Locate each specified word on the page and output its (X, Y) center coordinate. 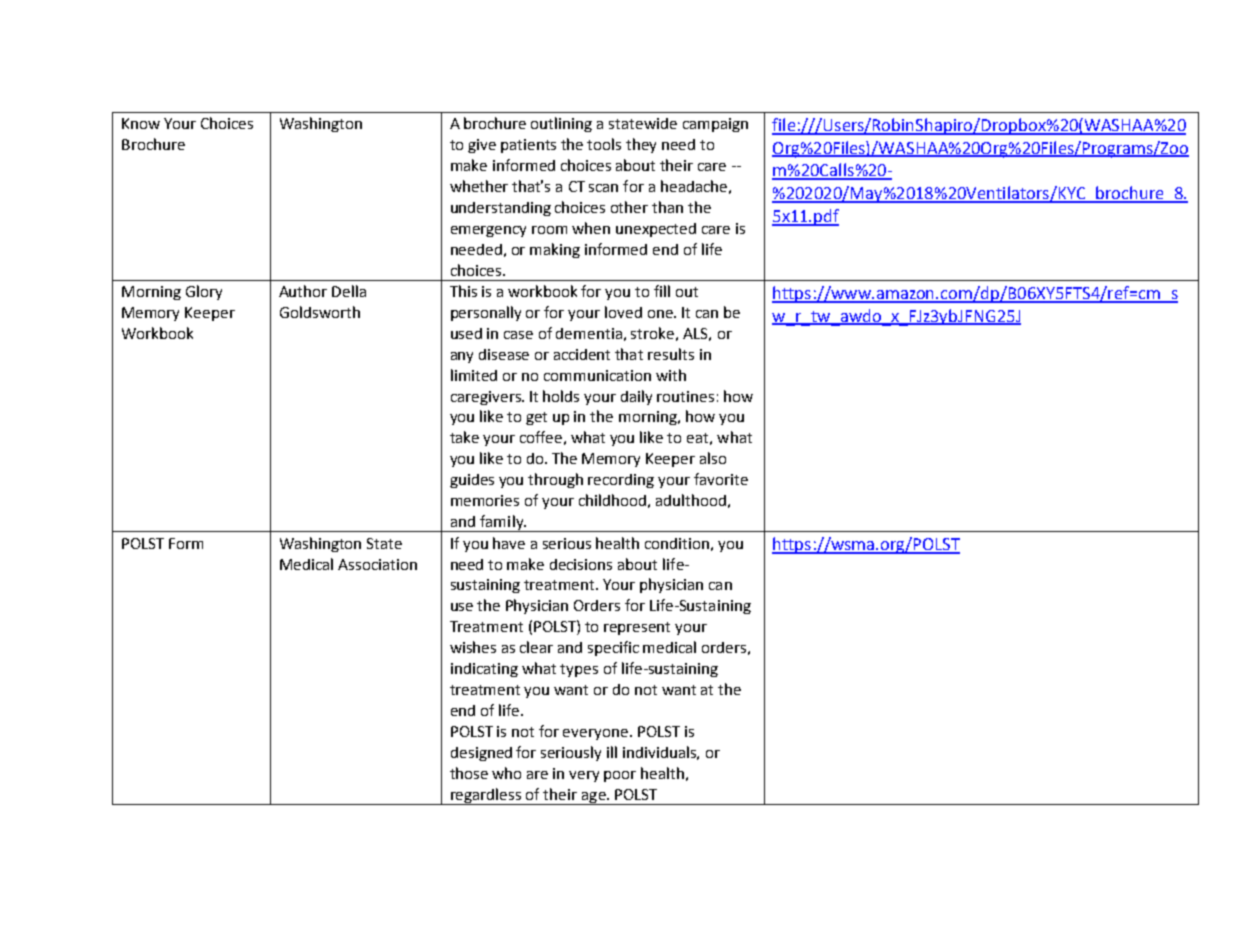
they (641, 145)
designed (481, 754)
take (464, 437)
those (469, 773)
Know (141, 123)
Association (377, 564)
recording (621, 481)
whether (479, 186)
